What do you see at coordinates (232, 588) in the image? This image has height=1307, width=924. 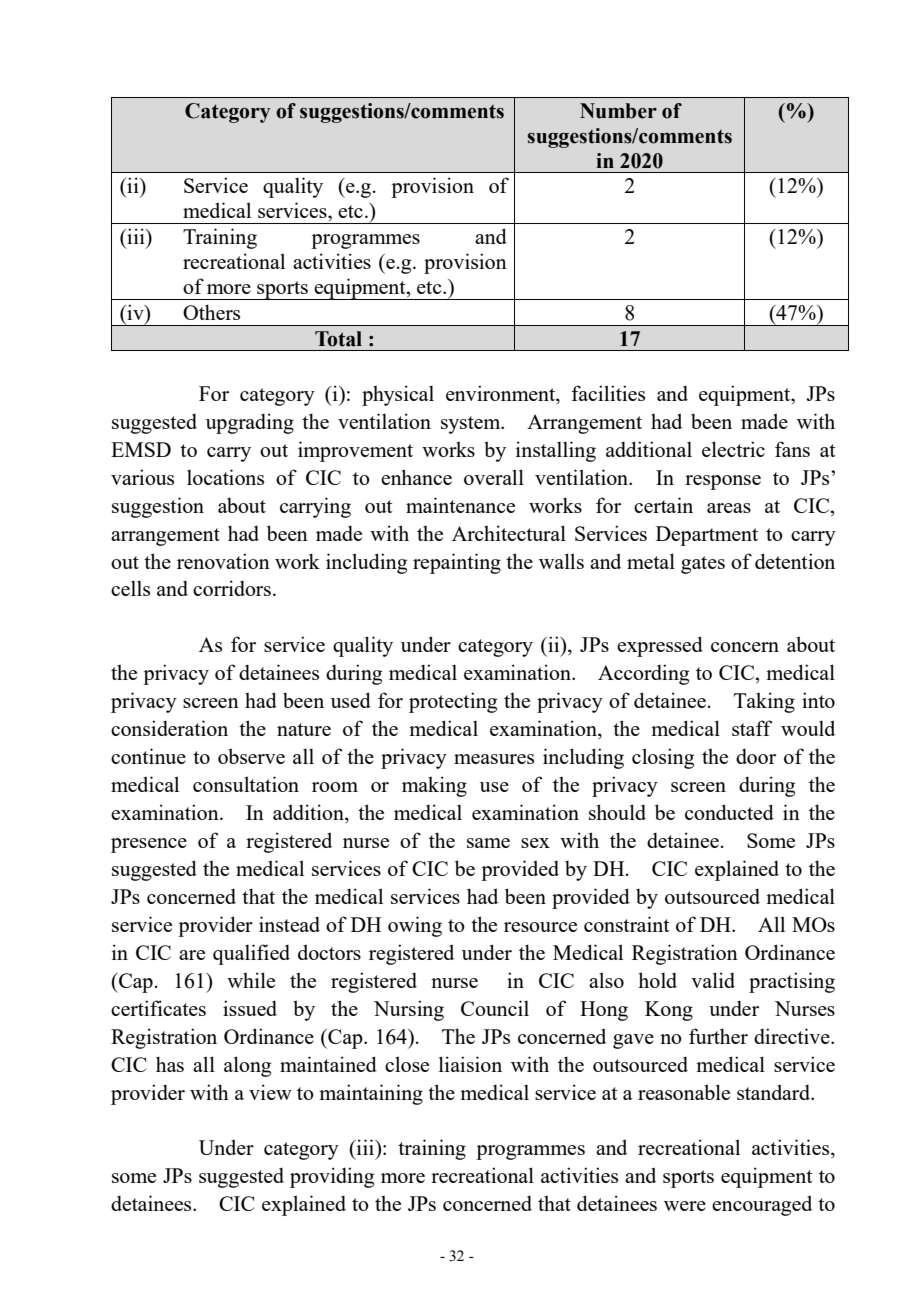 I see `corridors` at bounding box center [232, 588].
